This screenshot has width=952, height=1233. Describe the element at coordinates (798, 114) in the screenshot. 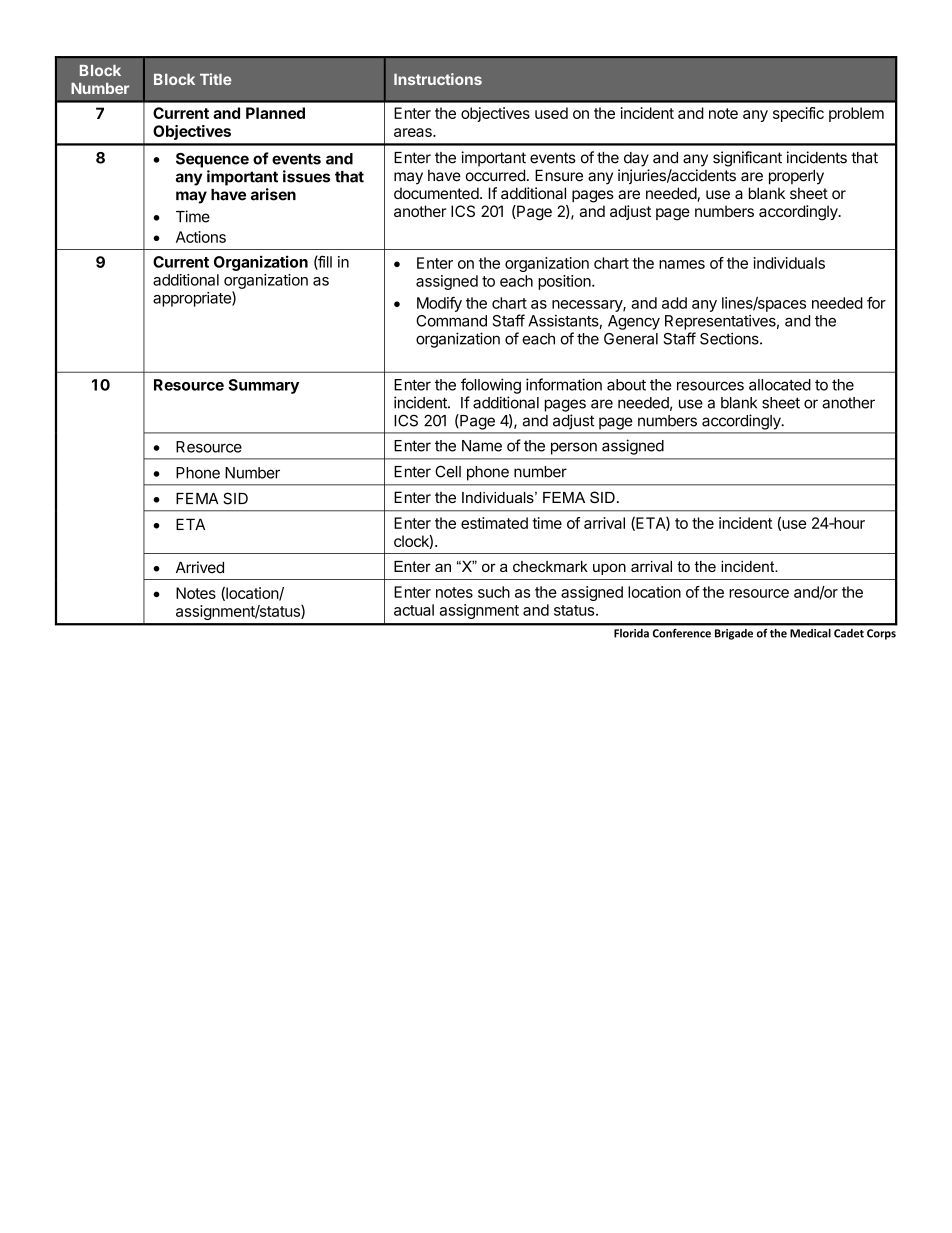

I see `specific` at that location.
